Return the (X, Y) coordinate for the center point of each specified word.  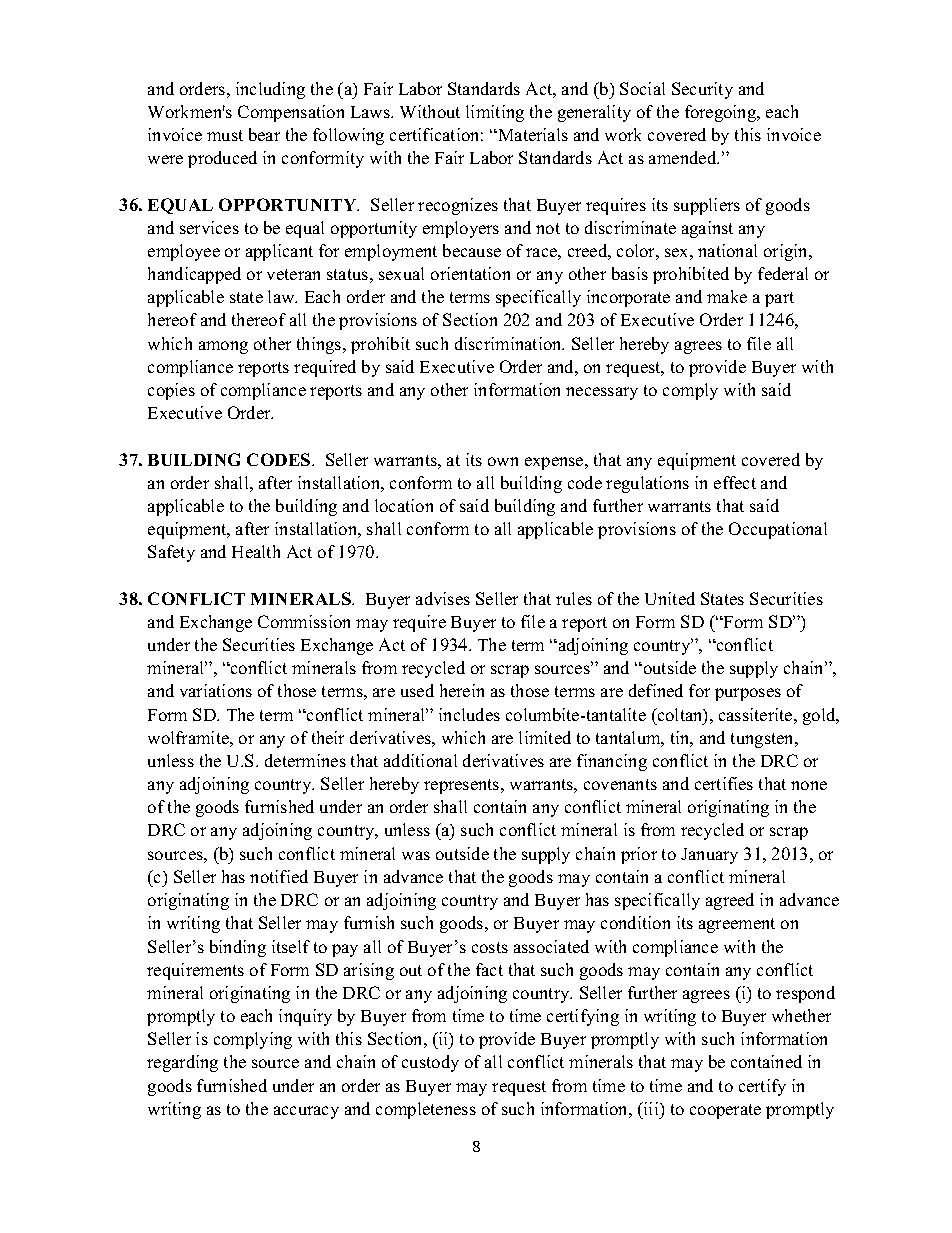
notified (279, 876)
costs (490, 947)
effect (735, 482)
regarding (182, 1063)
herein (462, 690)
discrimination (509, 343)
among (223, 347)
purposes (748, 694)
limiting (495, 113)
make (727, 296)
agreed (730, 901)
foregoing (722, 113)
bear (264, 134)
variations (216, 690)
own (503, 461)
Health (256, 551)
